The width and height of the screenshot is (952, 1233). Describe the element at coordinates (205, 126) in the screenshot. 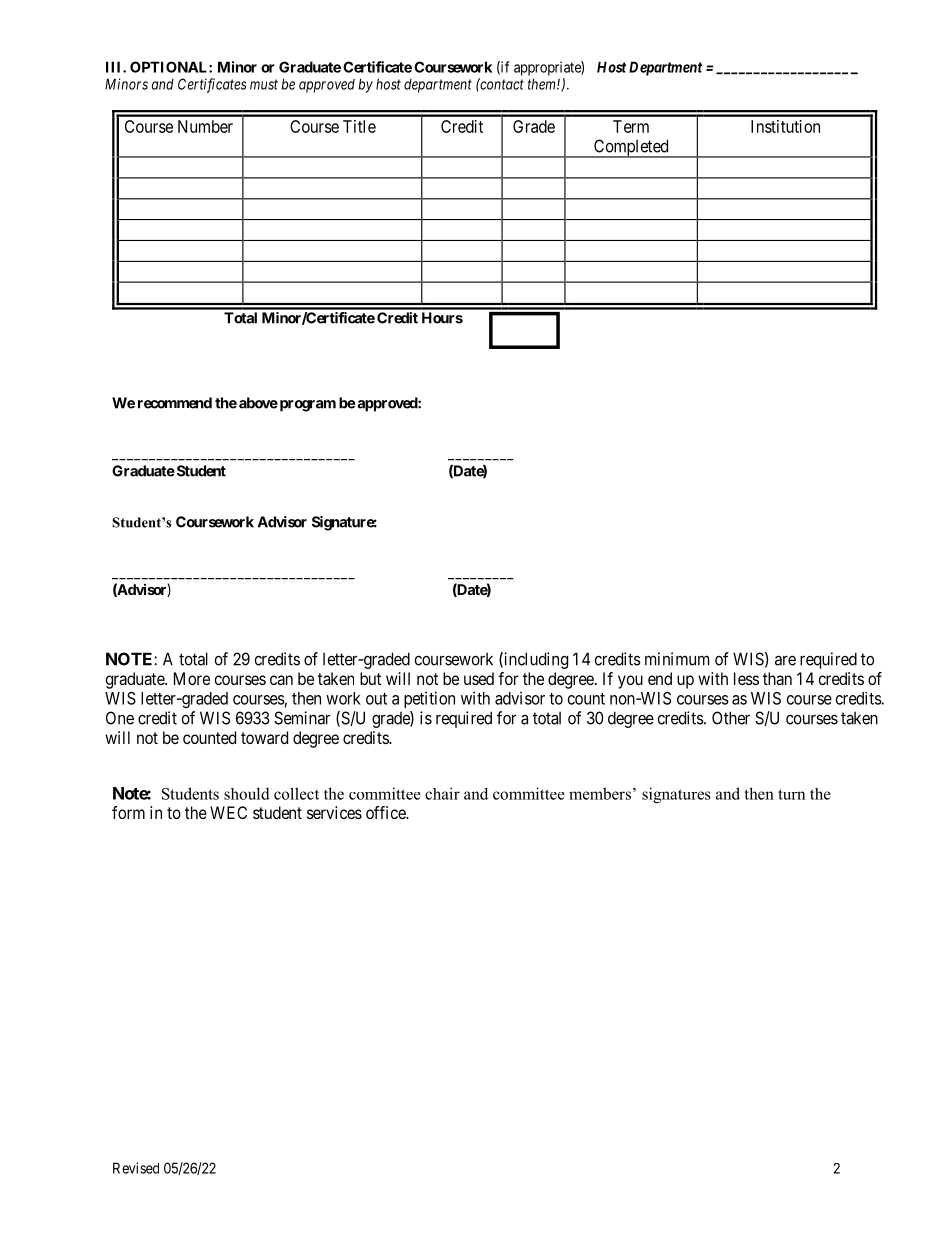

I see `Number` at that location.
